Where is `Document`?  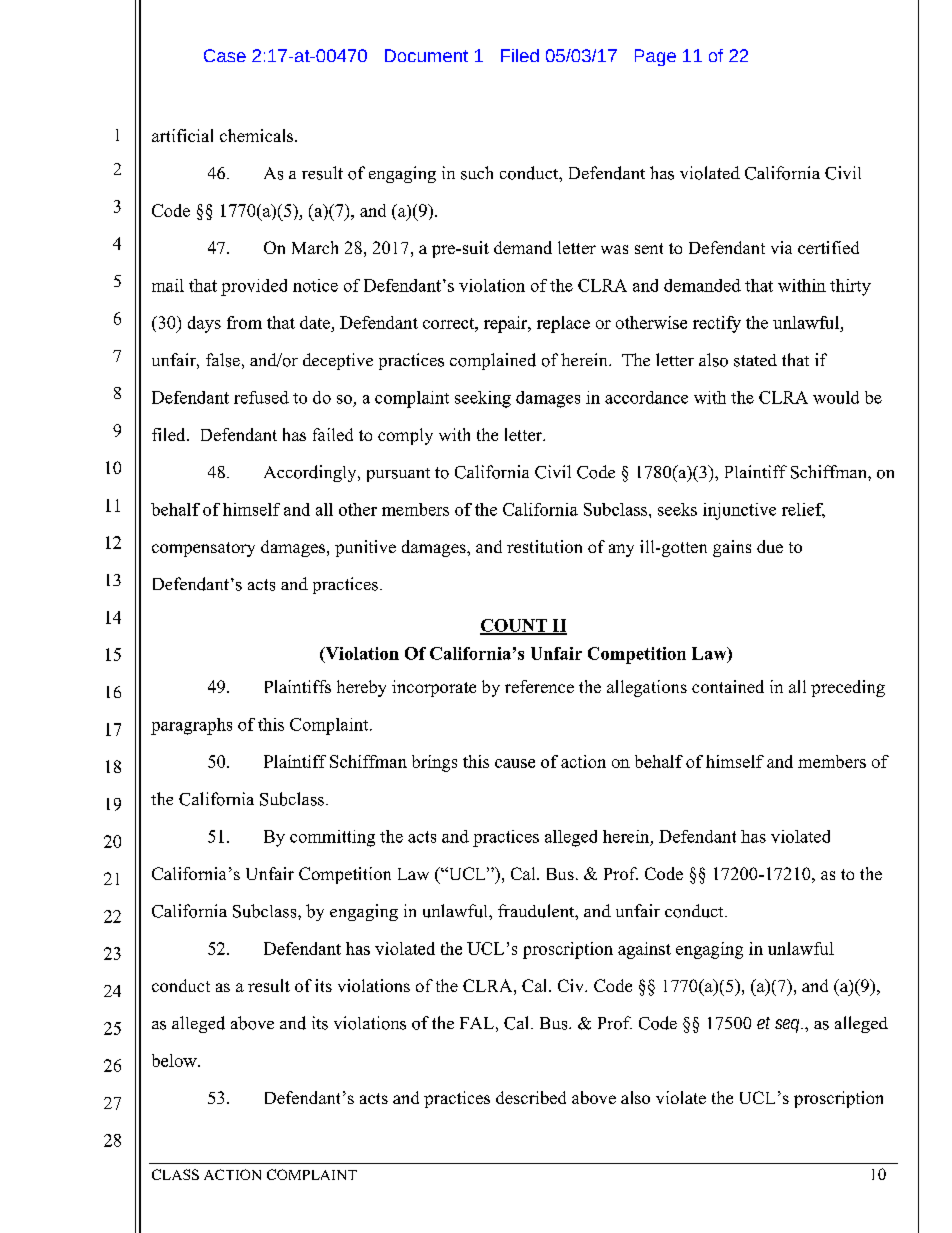
Document is located at coordinates (426, 55).
